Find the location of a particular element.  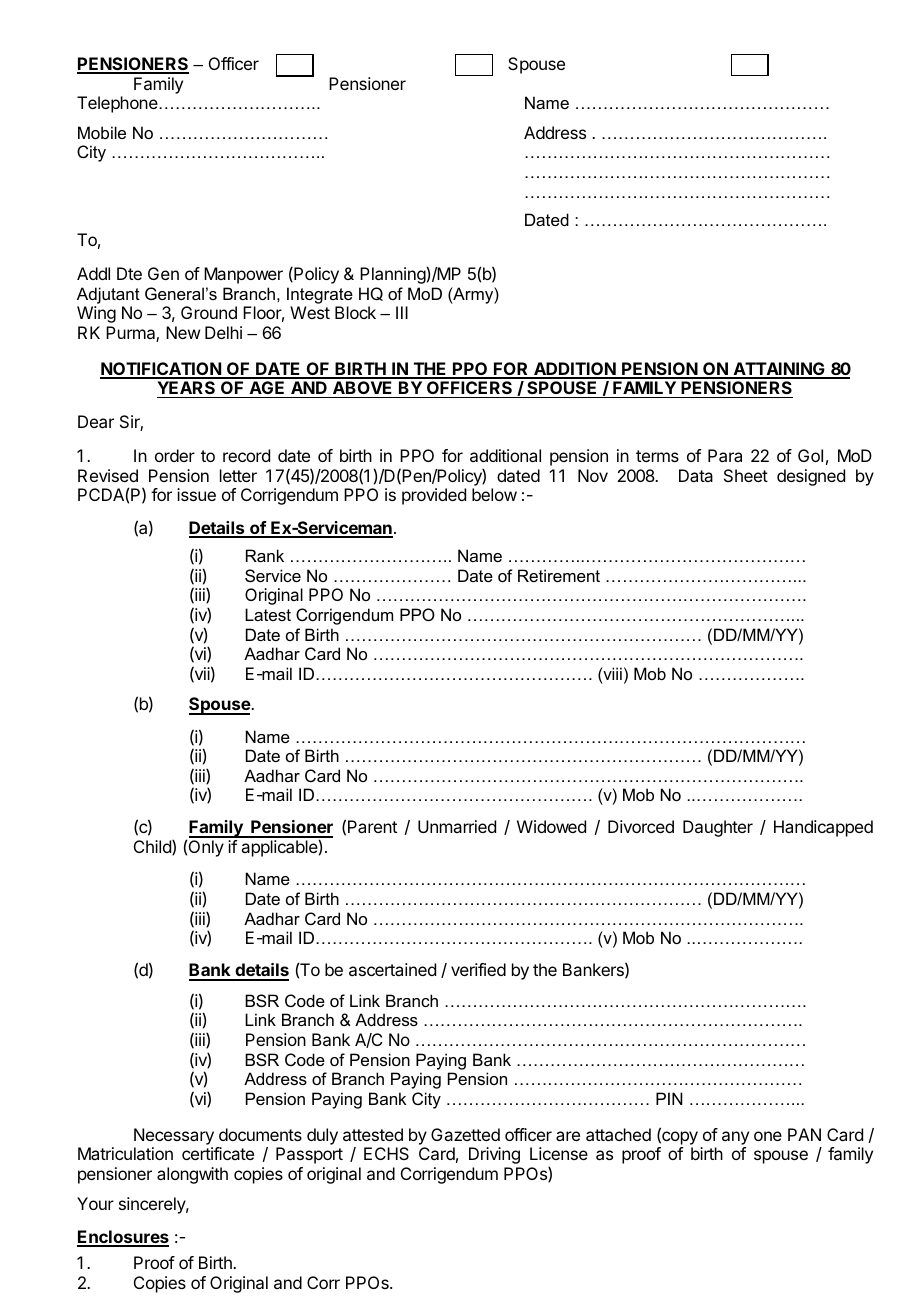

Integrate is located at coordinates (320, 295).
